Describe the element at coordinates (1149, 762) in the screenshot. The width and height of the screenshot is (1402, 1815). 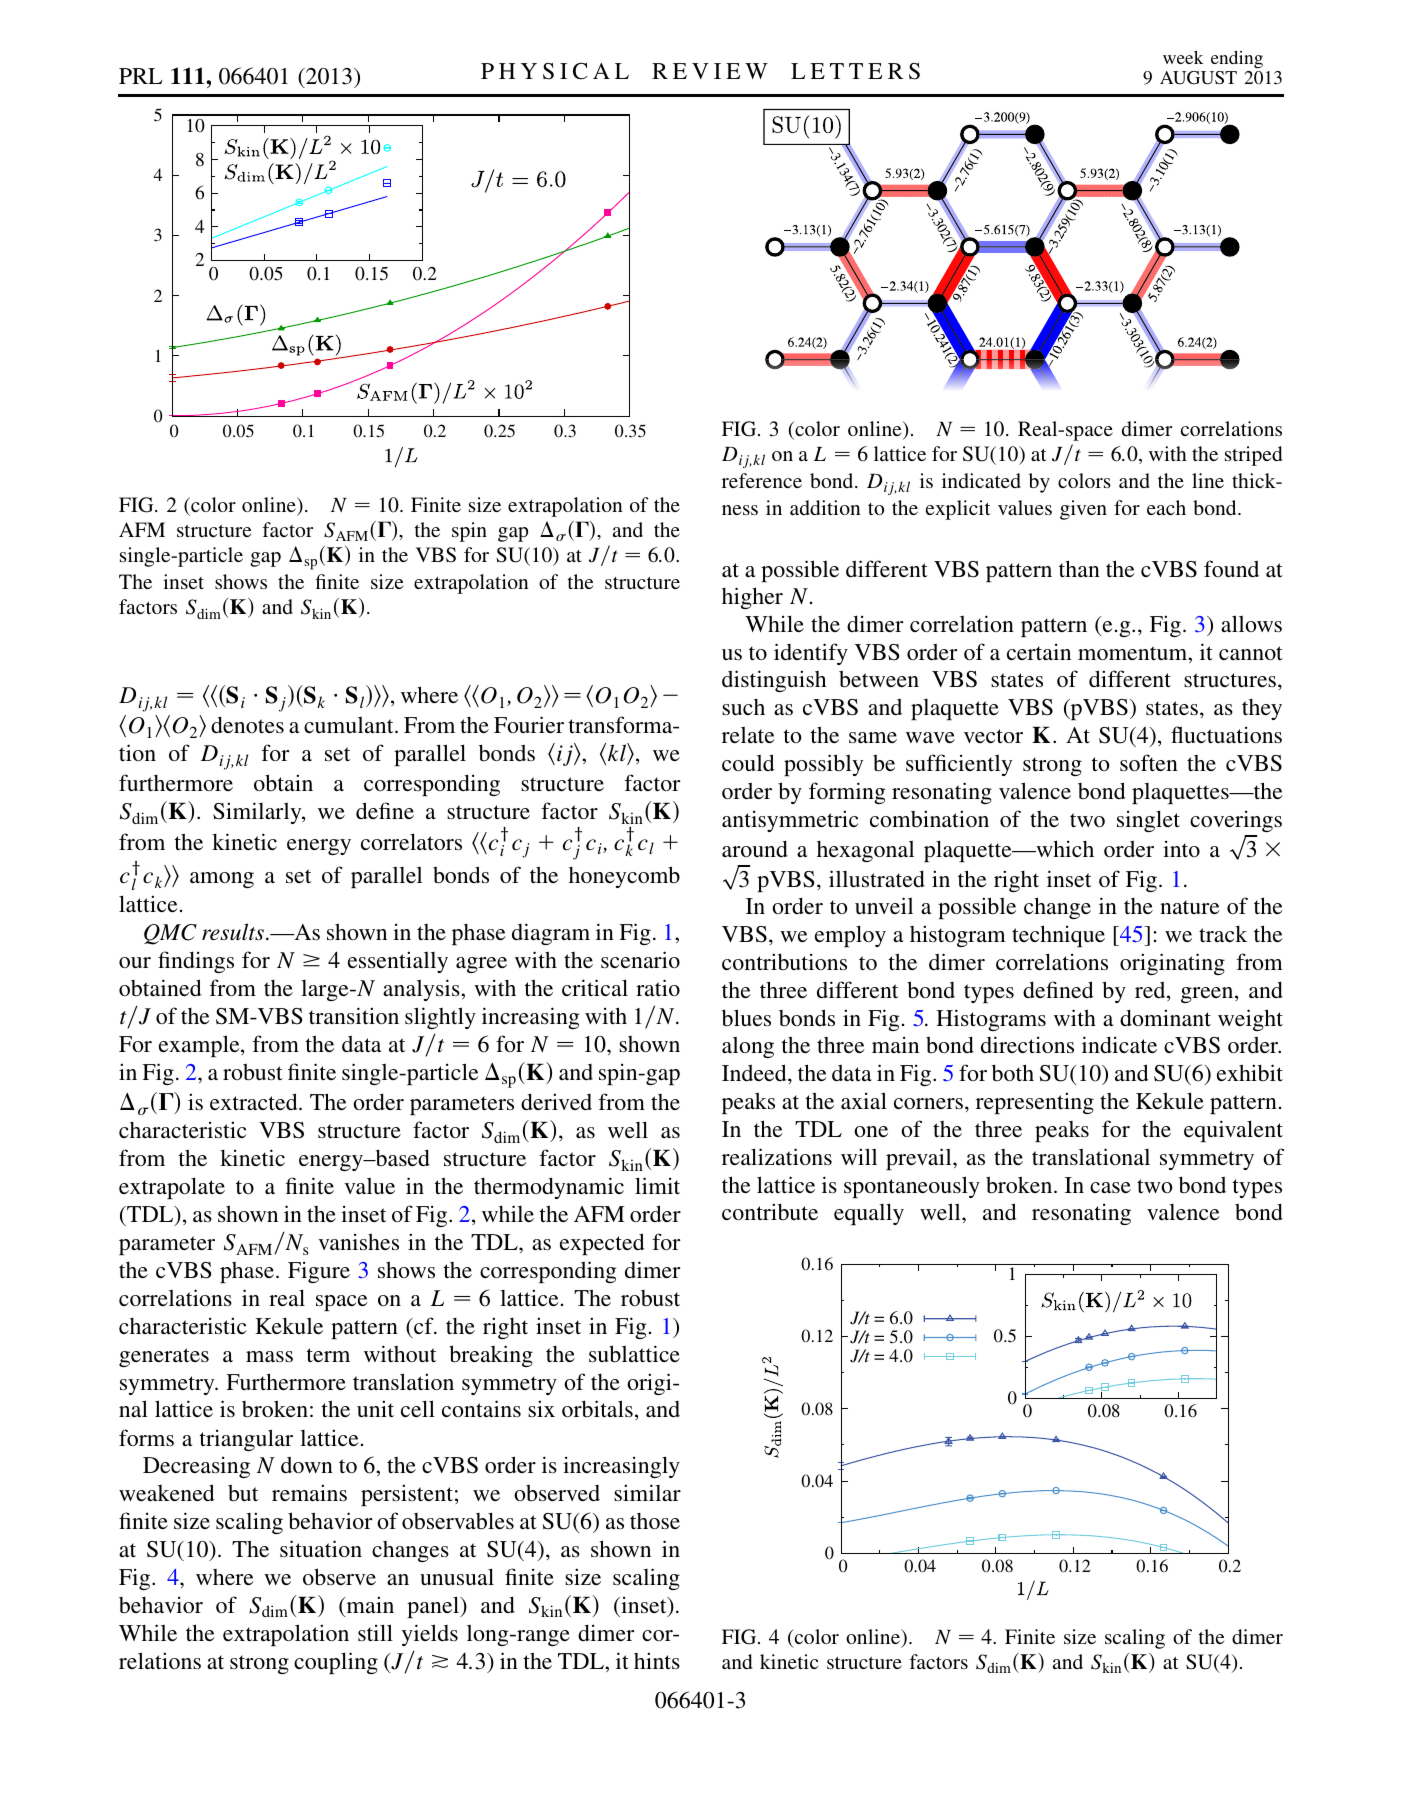
I see `soften` at that location.
